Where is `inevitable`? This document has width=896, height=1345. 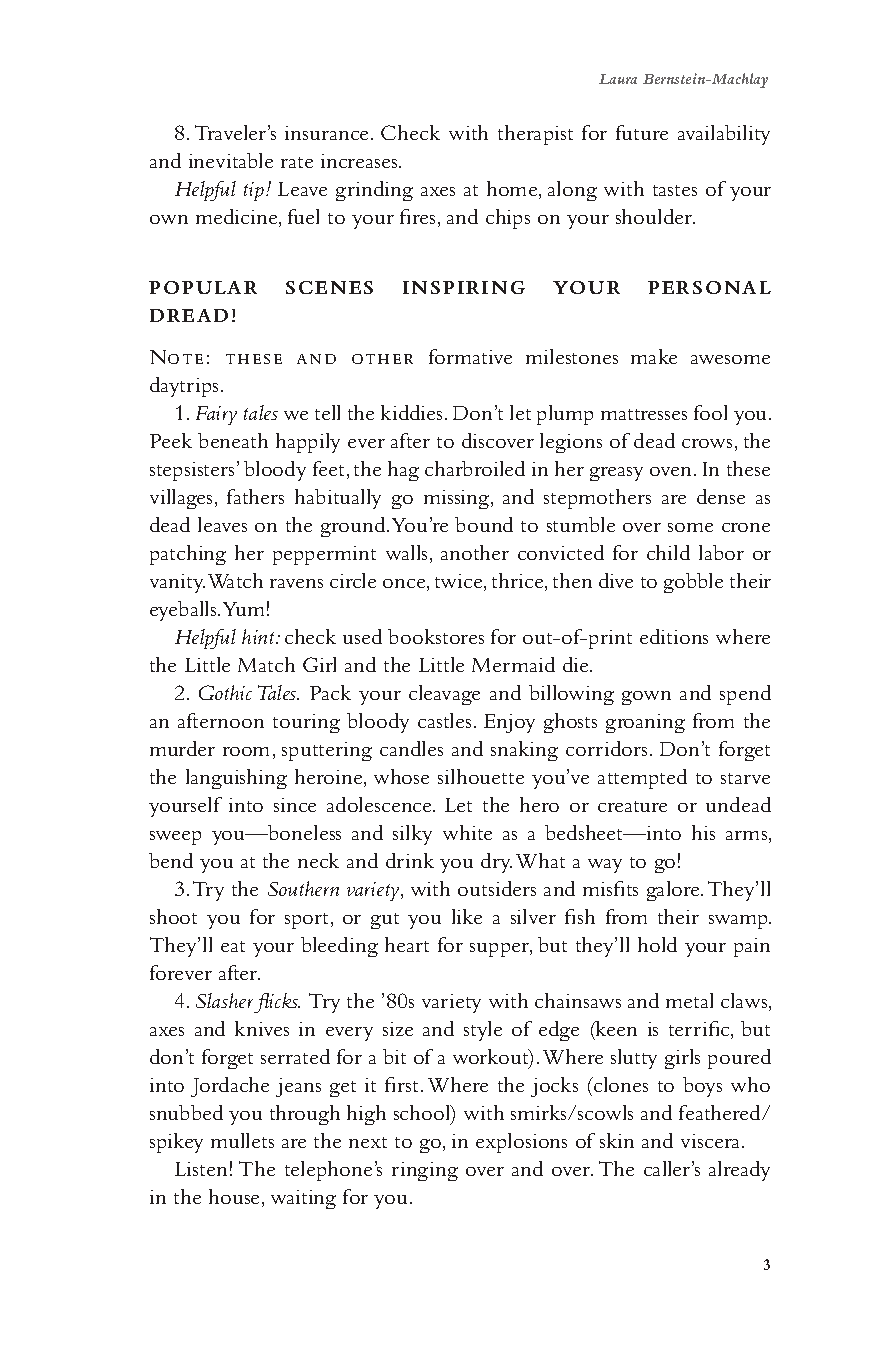
inevitable is located at coordinates (231, 160).
